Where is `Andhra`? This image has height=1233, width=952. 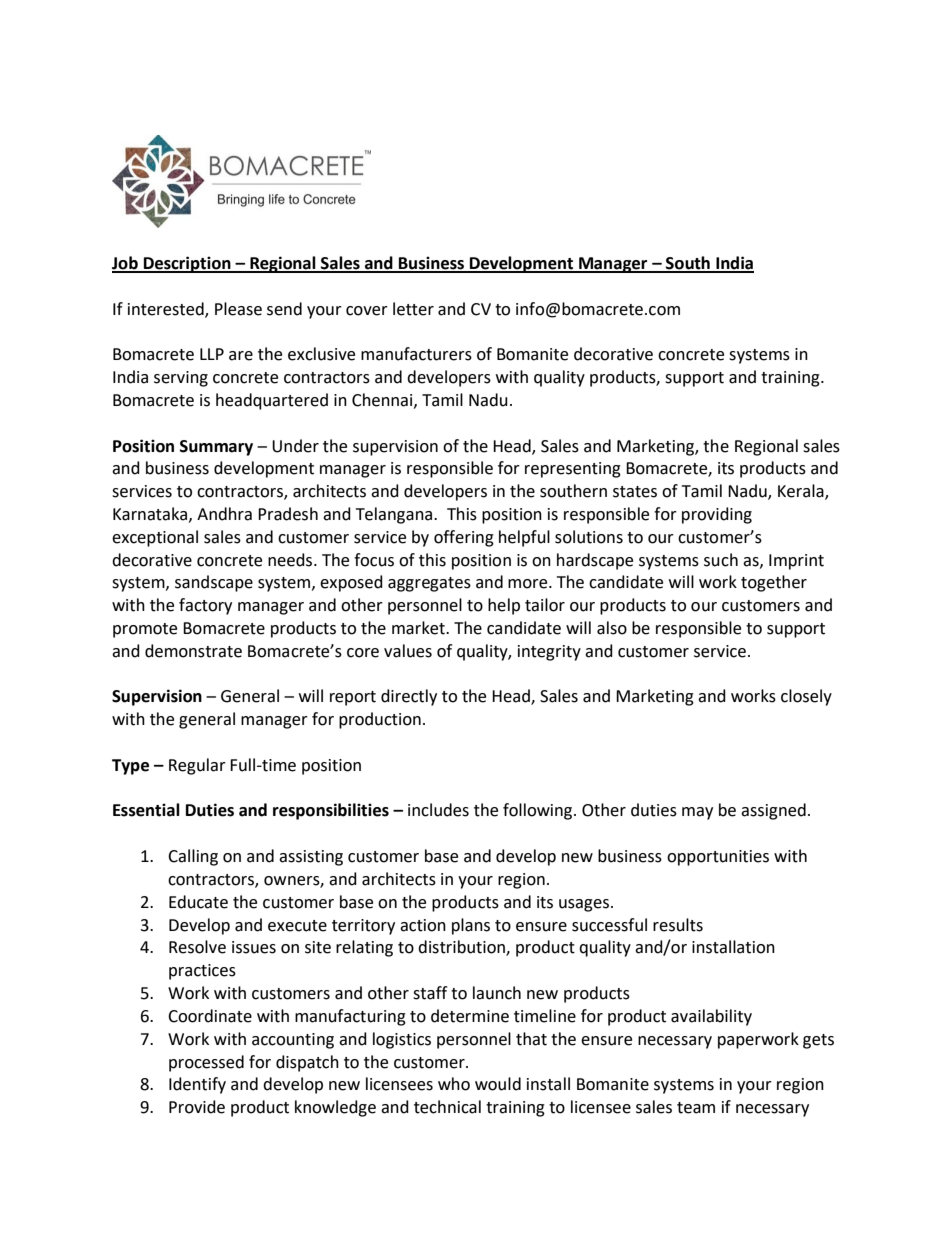
Andhra is located at coordinates (224, 514).
